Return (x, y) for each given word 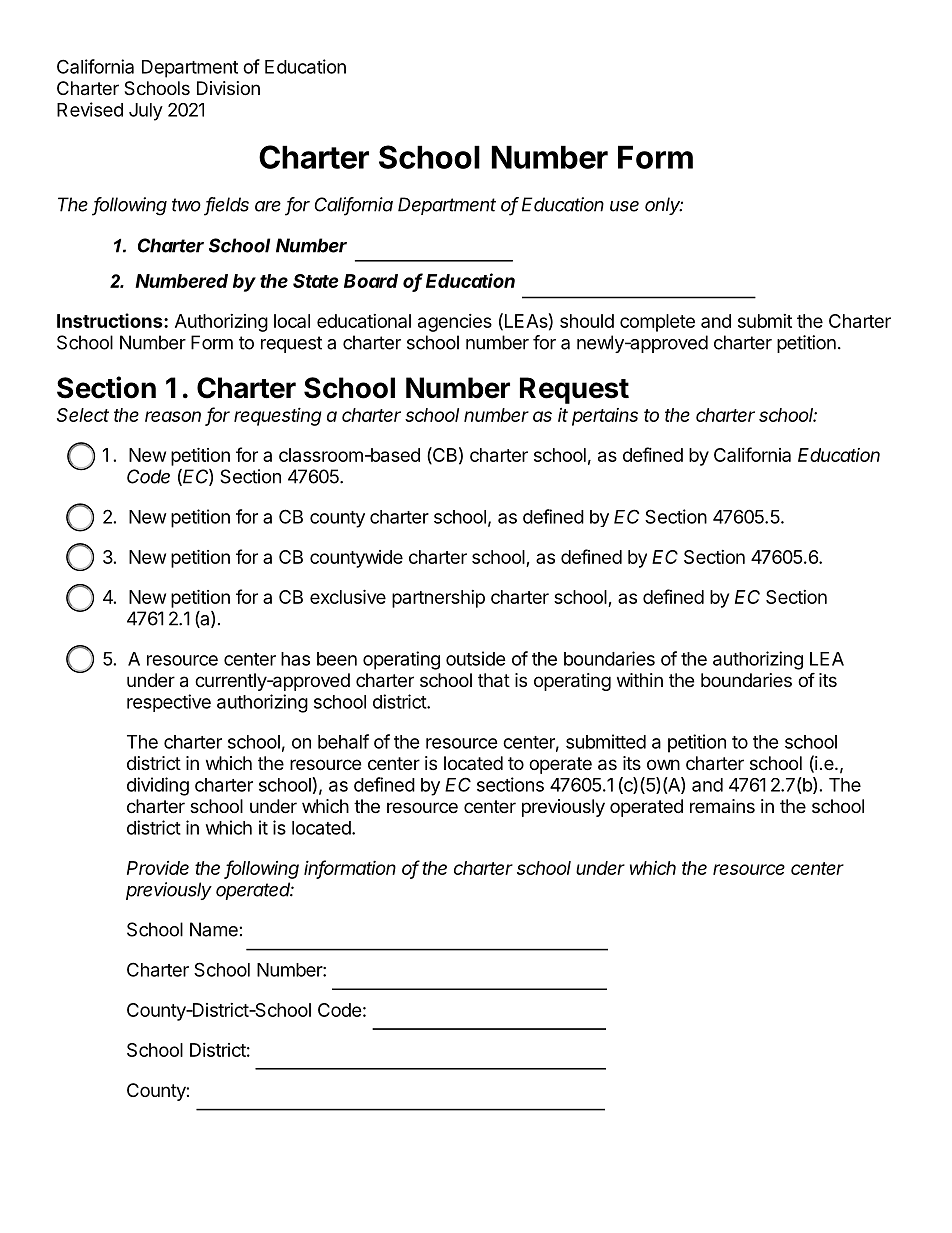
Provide (158, 868)
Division (228, 88)
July (146, 112)
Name (214, 929)
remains (722, 806)
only (664, 206)
